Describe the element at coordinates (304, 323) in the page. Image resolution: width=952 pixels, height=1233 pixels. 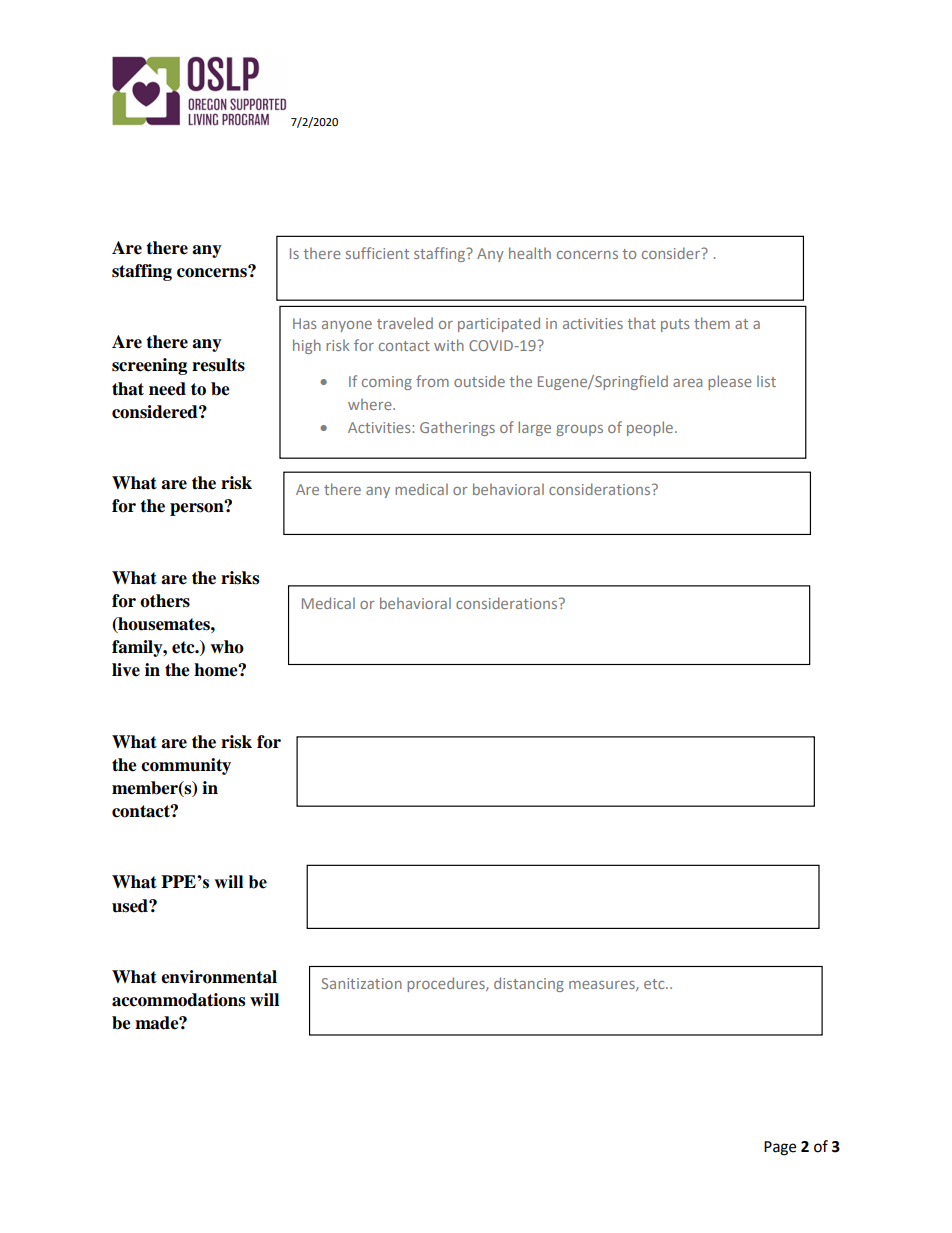
I see `Has` at that location.
